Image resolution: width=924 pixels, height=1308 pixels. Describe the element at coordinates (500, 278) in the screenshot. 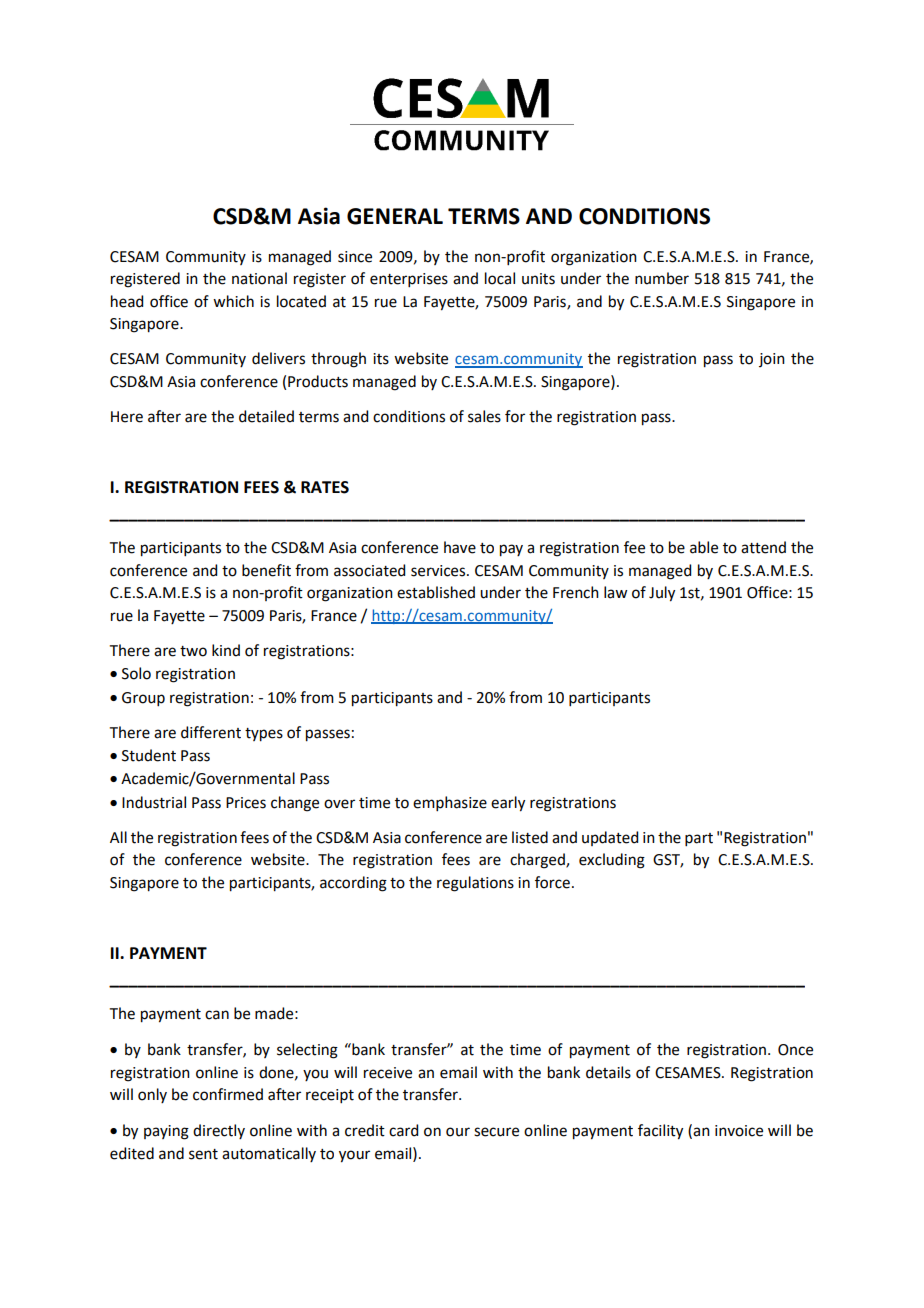

I see `local` at that location.
